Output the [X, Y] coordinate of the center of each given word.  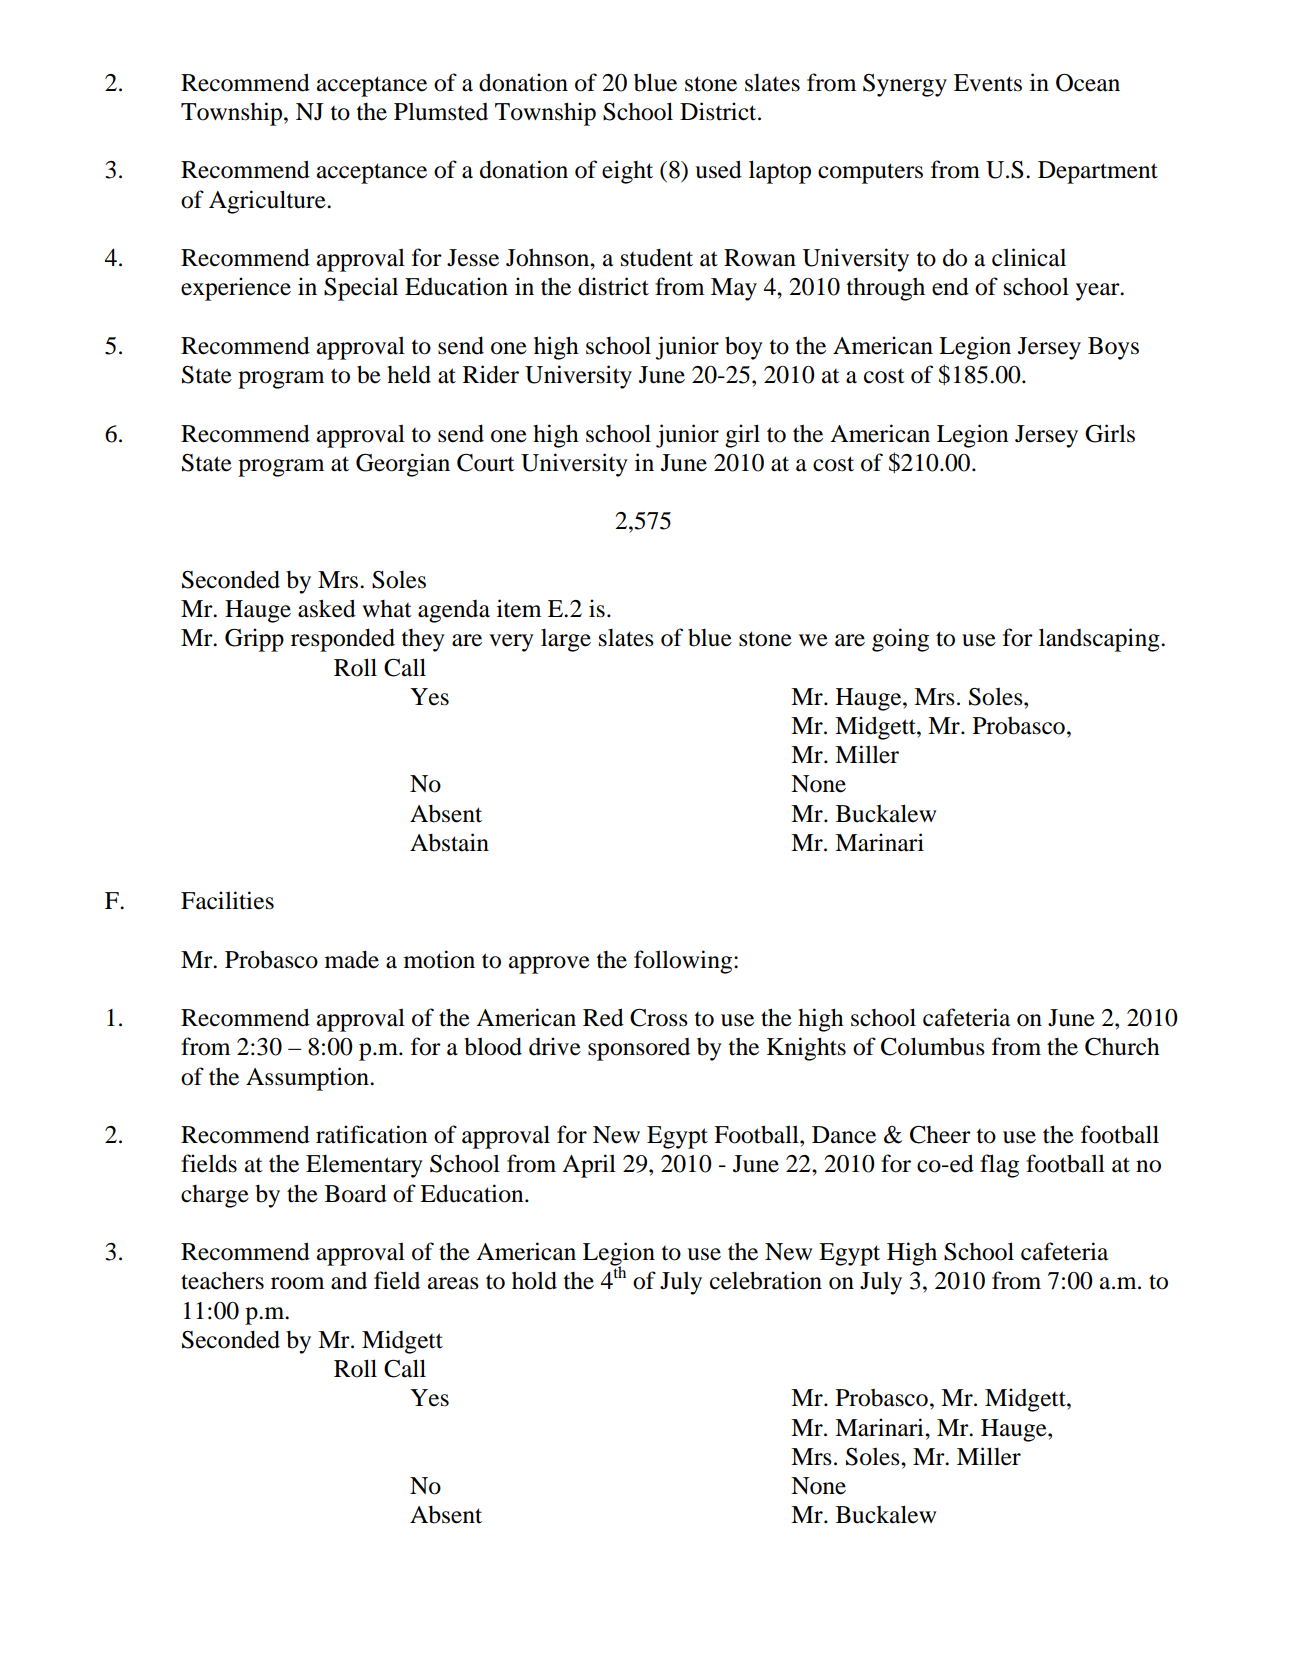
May [734, 289]
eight [627, 172]
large [566, 640]
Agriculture [268, 202]
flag [999, 1166]
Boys [1113, 348]
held [409, 374]
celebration [766, 1280]
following [683, 962]
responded [343, 640]
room [297, 1283]
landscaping [1100, 640]
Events [988, 83]
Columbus [933, 1046]
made [352, 959]
